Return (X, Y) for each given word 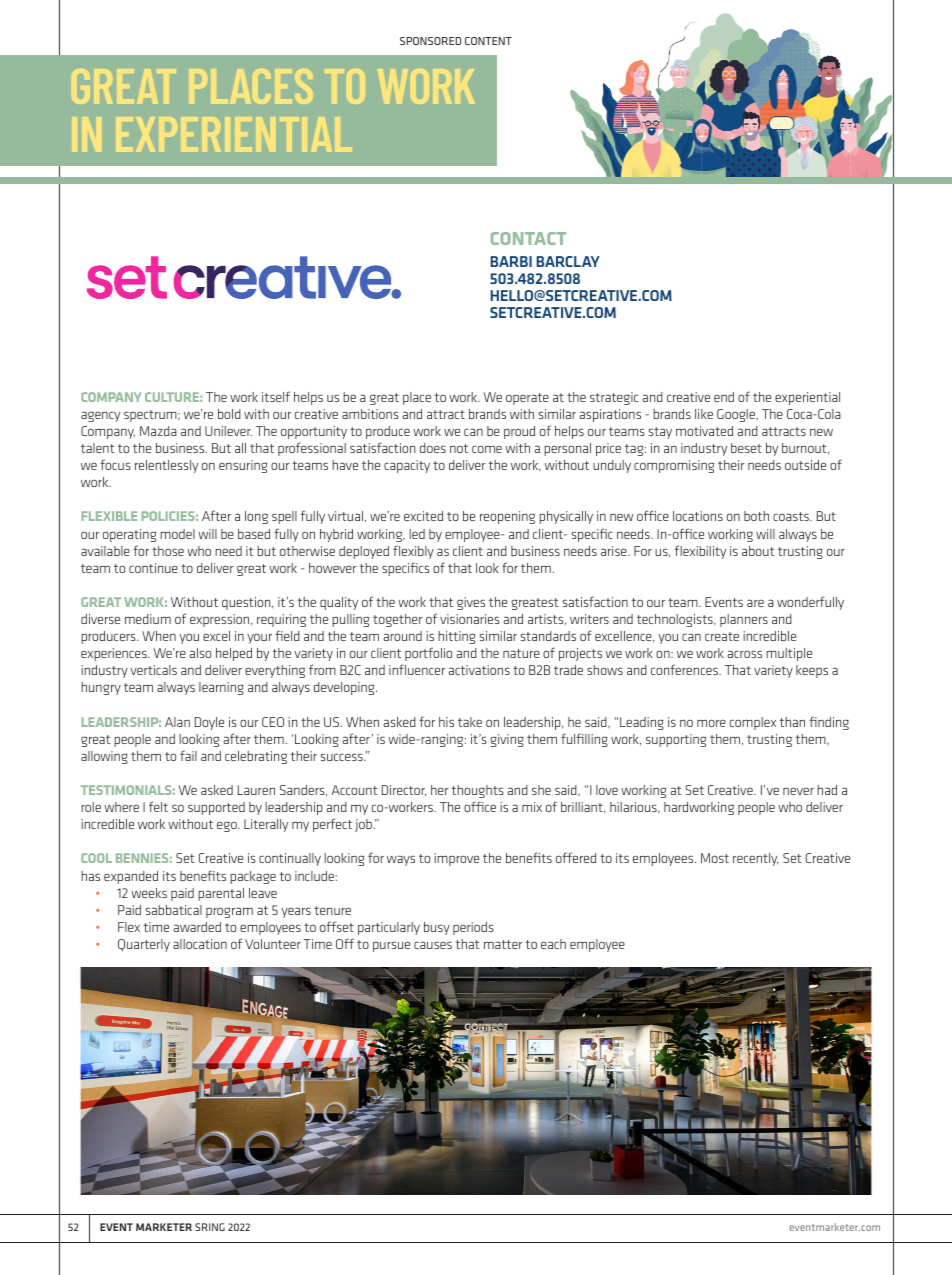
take (470, 722)
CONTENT (488, 41)
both (756, 516)
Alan (177, 722)
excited (423, 516)
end (724, 397)
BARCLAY (568, 261)
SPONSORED (430, 41)
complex (753, 723)
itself (276, 396)
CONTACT (528, 238)
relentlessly (166, 466)
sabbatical (174, 910)
